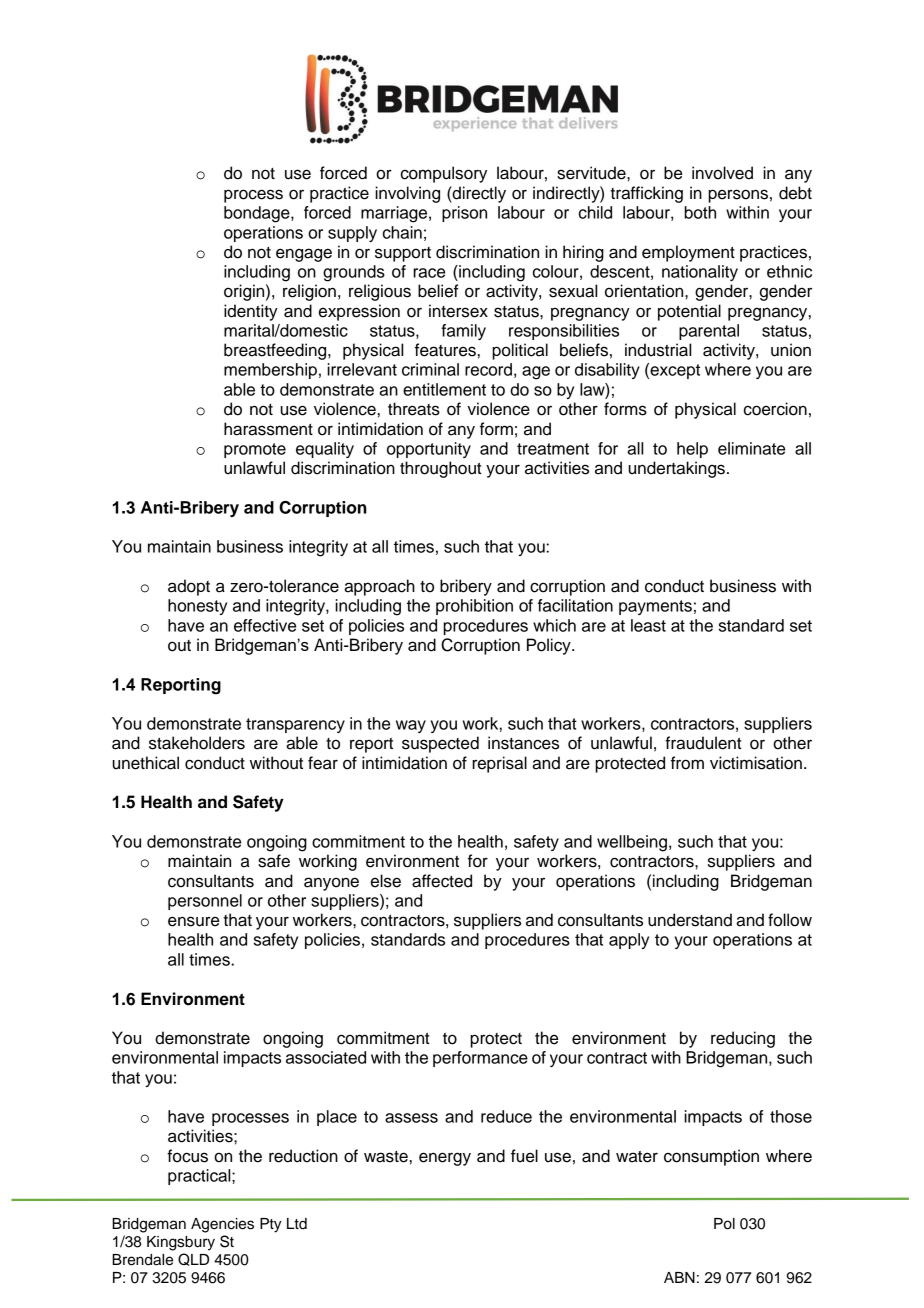 The image size is (924, 1308). I want to click on energy, so click(445, 1159).
